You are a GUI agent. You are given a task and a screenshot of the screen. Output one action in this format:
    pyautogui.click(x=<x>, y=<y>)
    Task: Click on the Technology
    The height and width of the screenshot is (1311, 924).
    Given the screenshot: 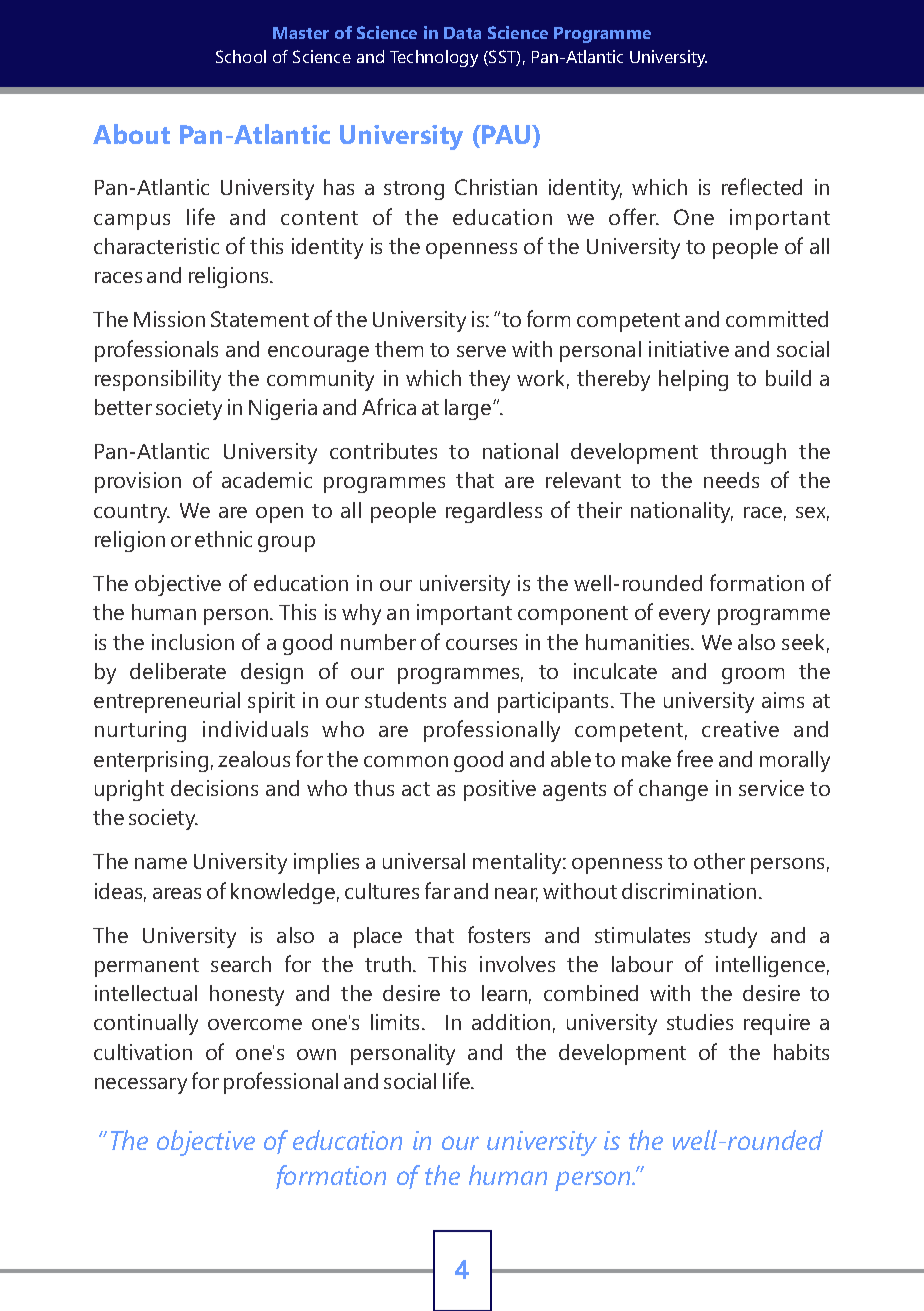 What is the action you would take?
    pyautogui.click(x=434, y=58)
